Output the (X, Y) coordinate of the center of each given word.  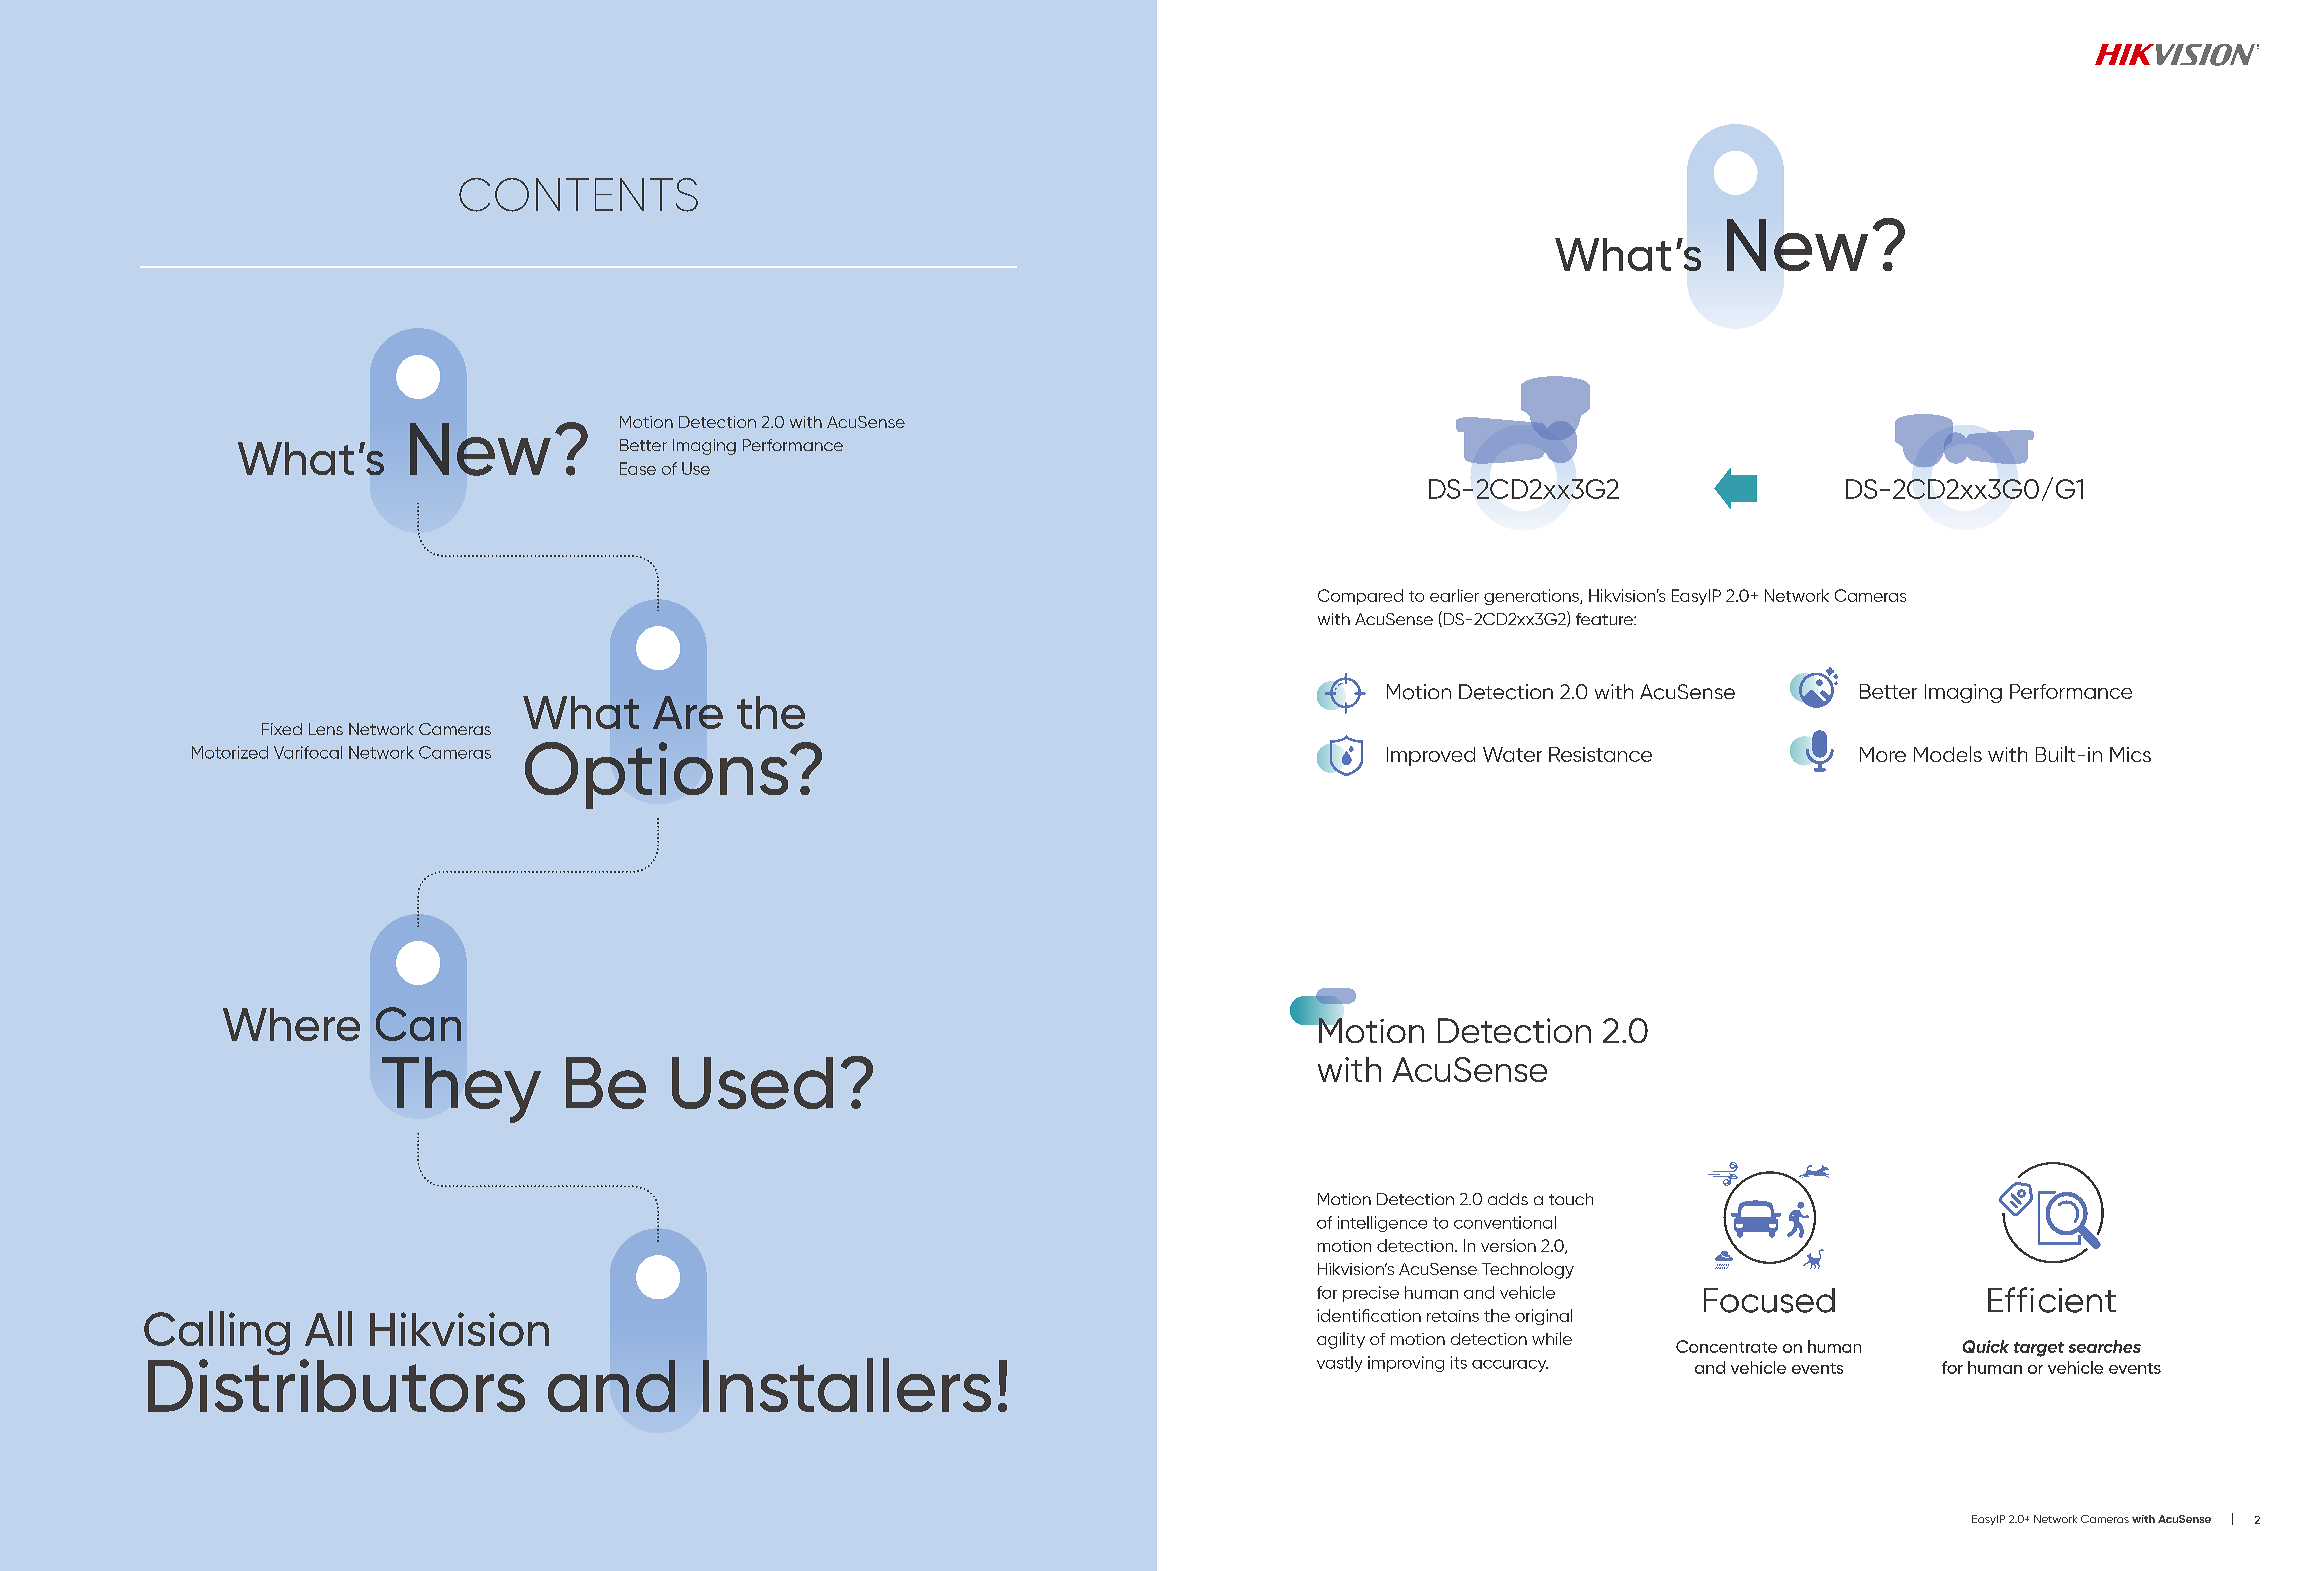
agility (1341, 1340)
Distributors (336, 1385)
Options (658, 775)
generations (1532, 597)
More (1883, 754)
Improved (1431, 756)
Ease (638, 468)
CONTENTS (578, 195)
